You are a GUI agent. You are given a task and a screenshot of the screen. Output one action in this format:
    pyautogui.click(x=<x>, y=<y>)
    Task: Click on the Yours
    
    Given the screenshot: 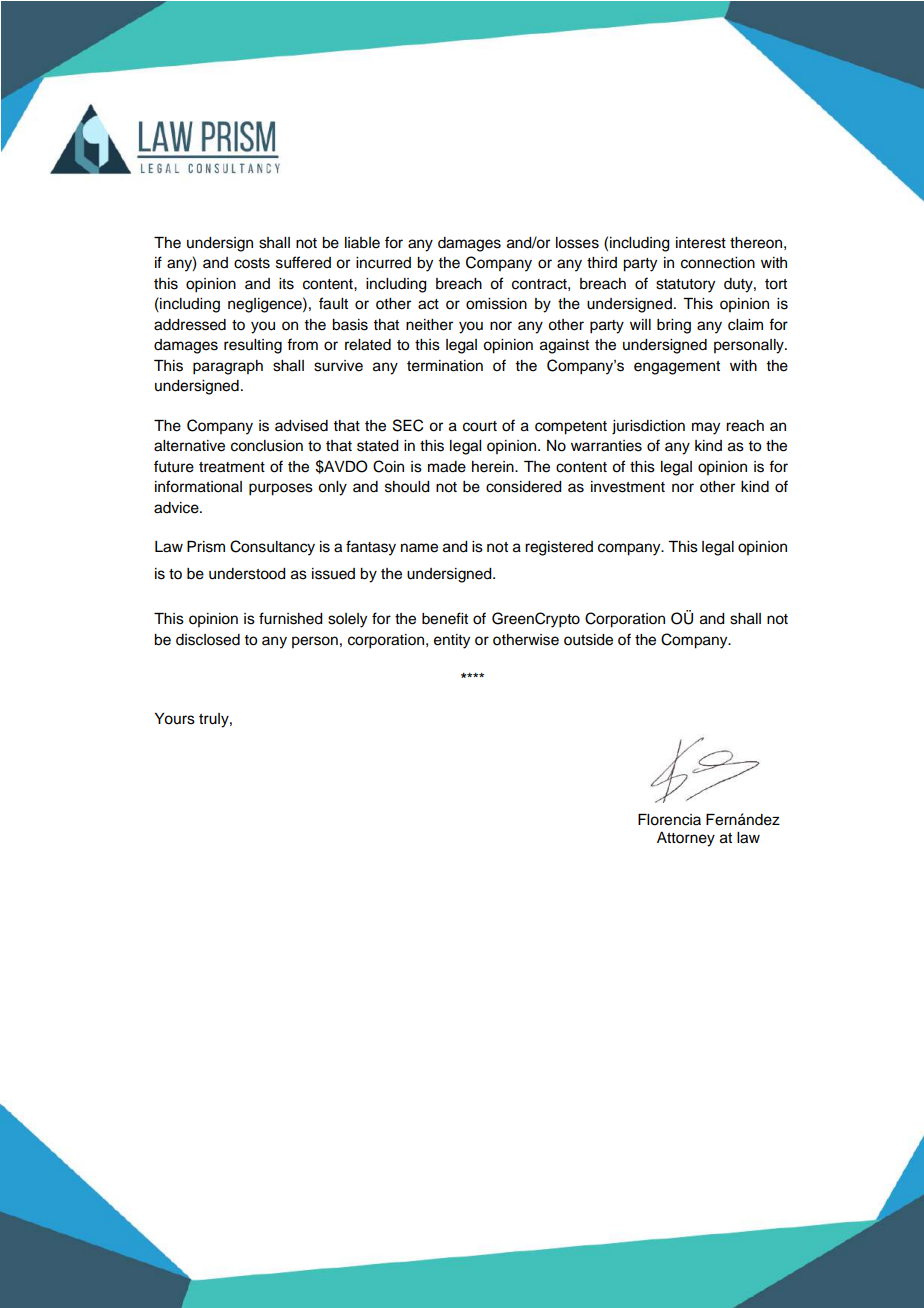 What is the action you would take?
    pyautogui.click(x=175, y=719)
